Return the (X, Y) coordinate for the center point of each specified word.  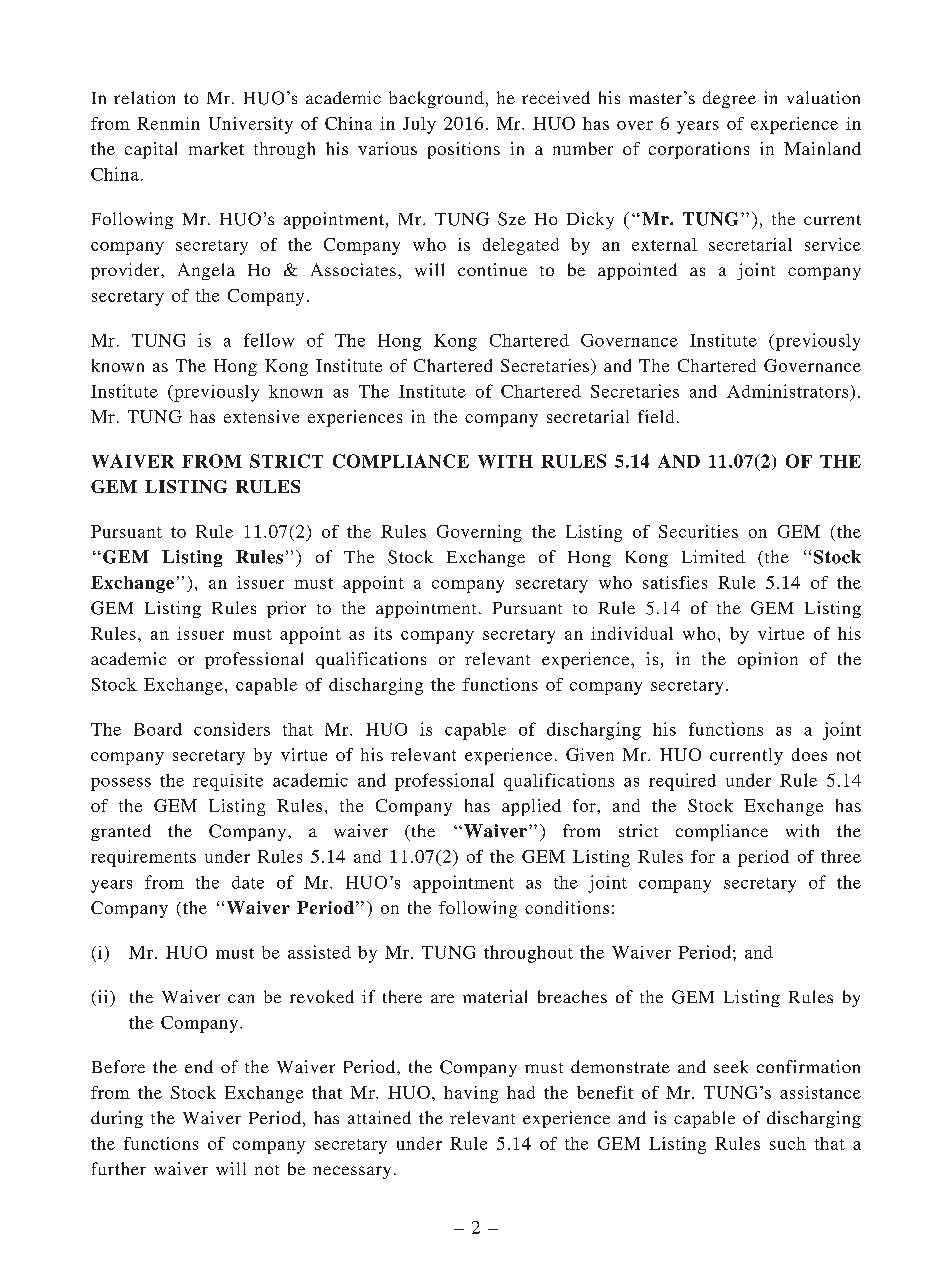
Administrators (787, 391)
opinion (768, 660)
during (117, 1119)
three (841, 856)
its (383, 633)
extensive (261, 416)
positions (464, 150)
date (248, 882)
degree (729, 99)
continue (492, 269)
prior (286, 609)
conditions (567, 907)
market (216, 148)
